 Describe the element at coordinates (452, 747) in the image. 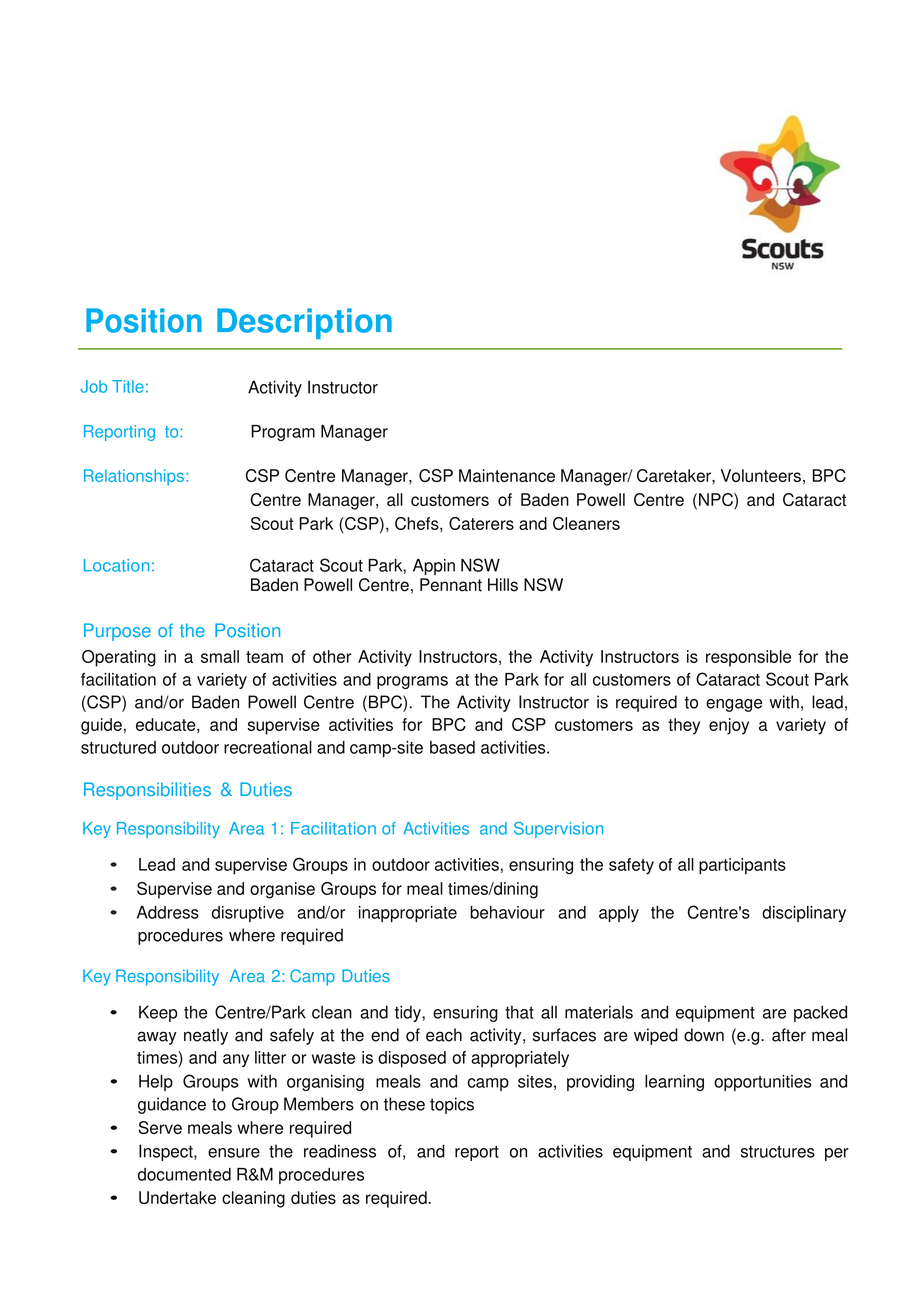

I see `based` at that location.
